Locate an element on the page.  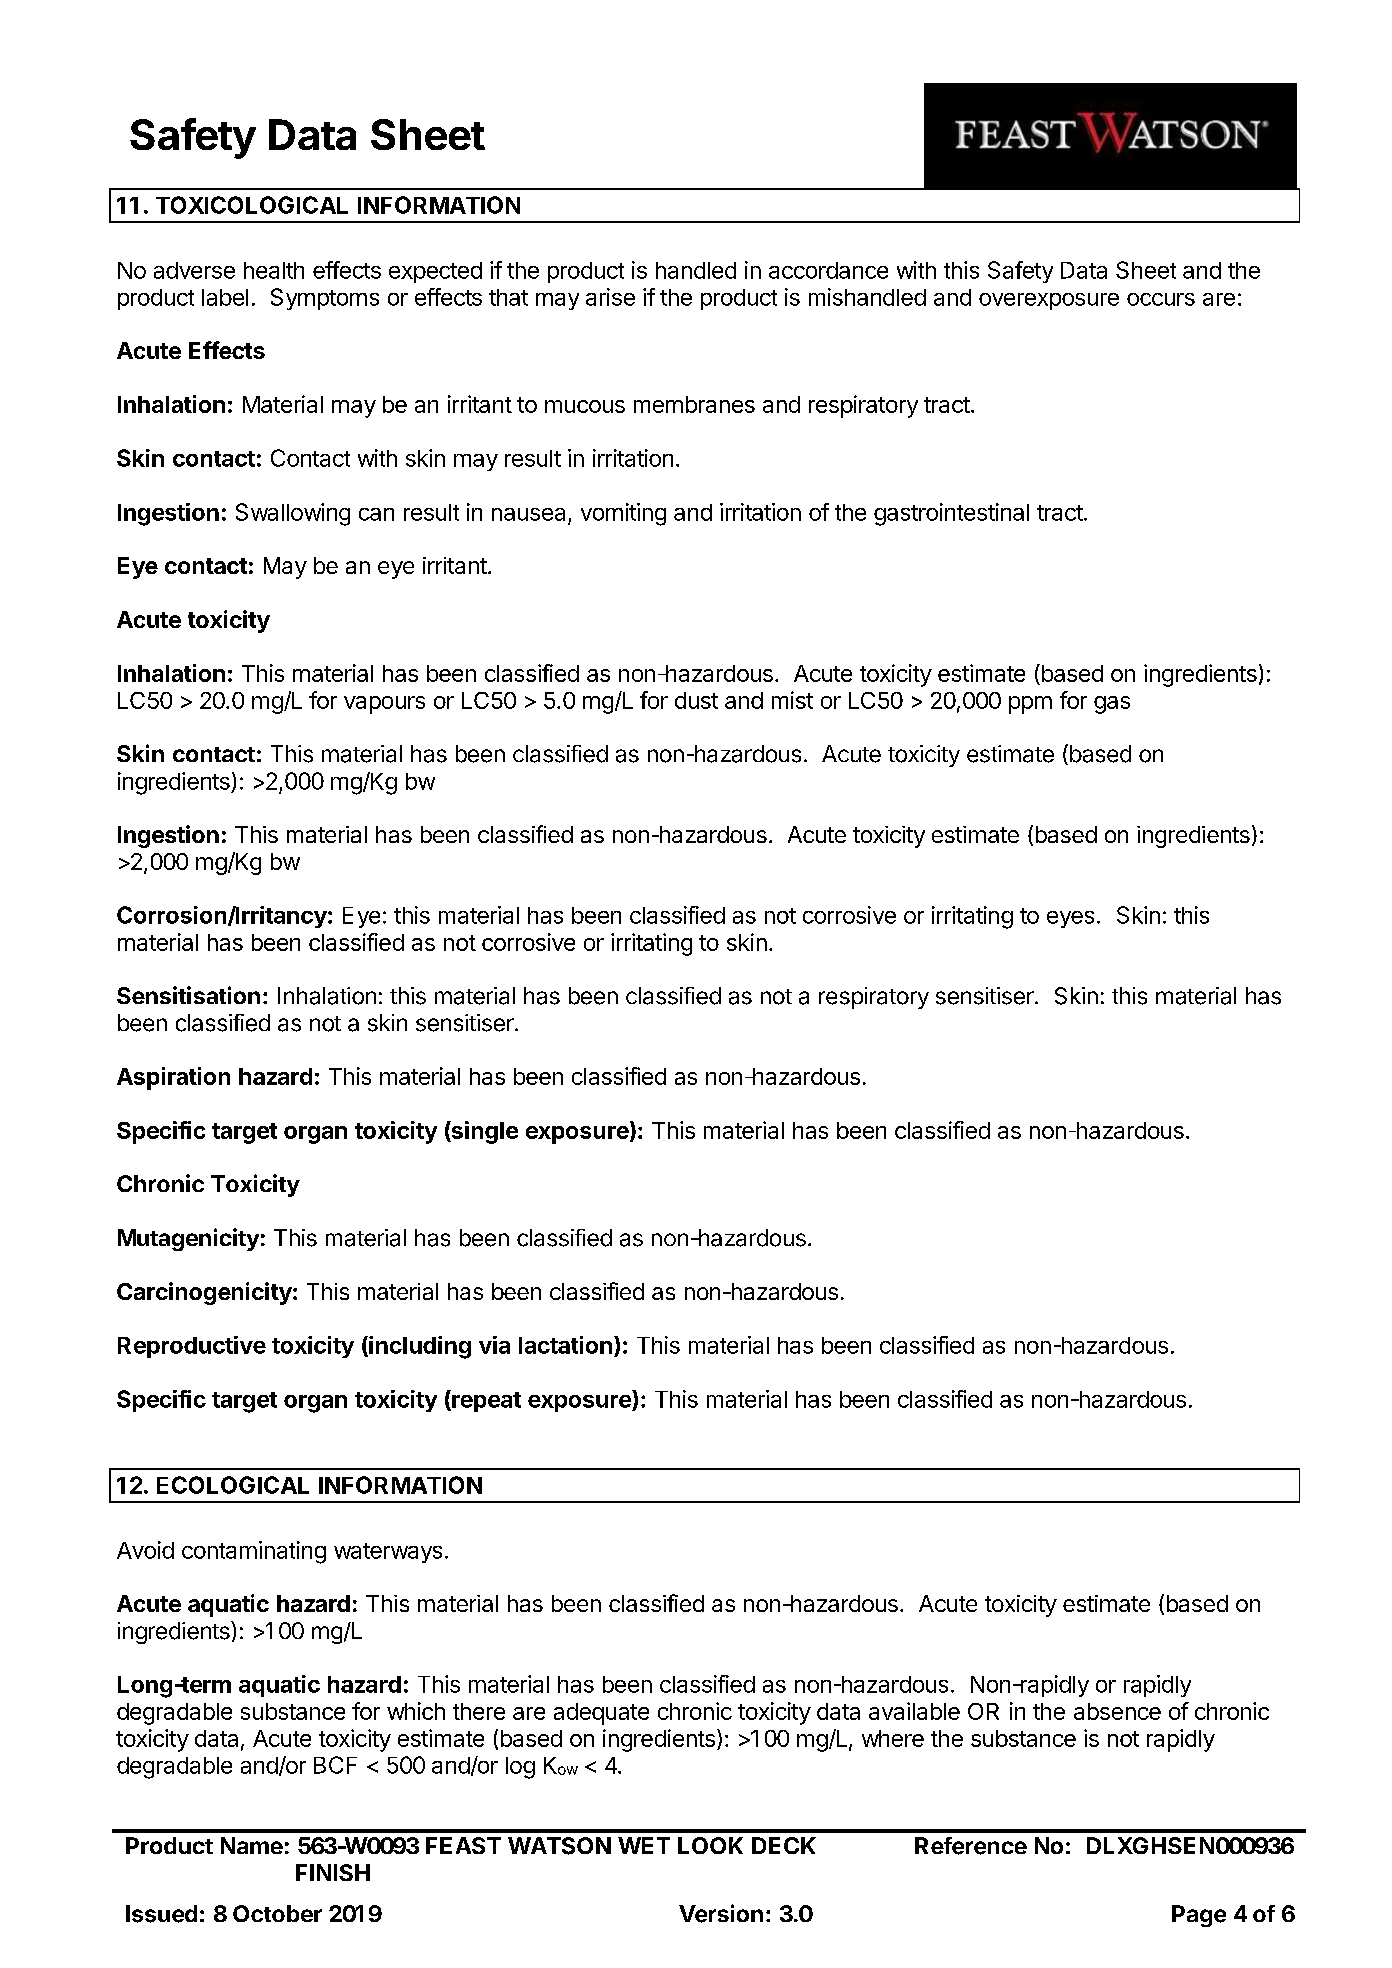
WET is located at coordinates (644, 1845).
